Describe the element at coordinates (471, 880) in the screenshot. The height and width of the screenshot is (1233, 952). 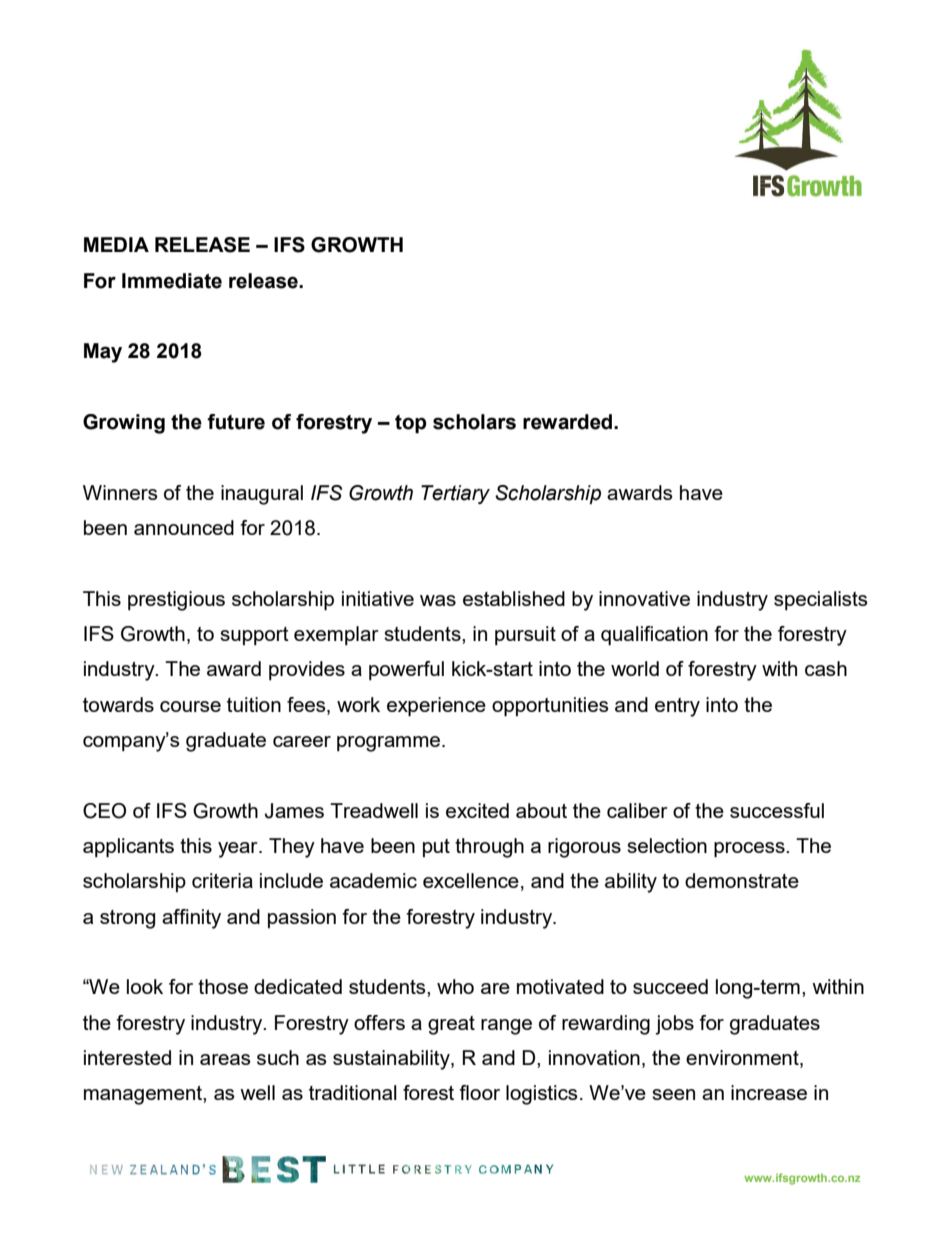
I see `excellence` at that location.
